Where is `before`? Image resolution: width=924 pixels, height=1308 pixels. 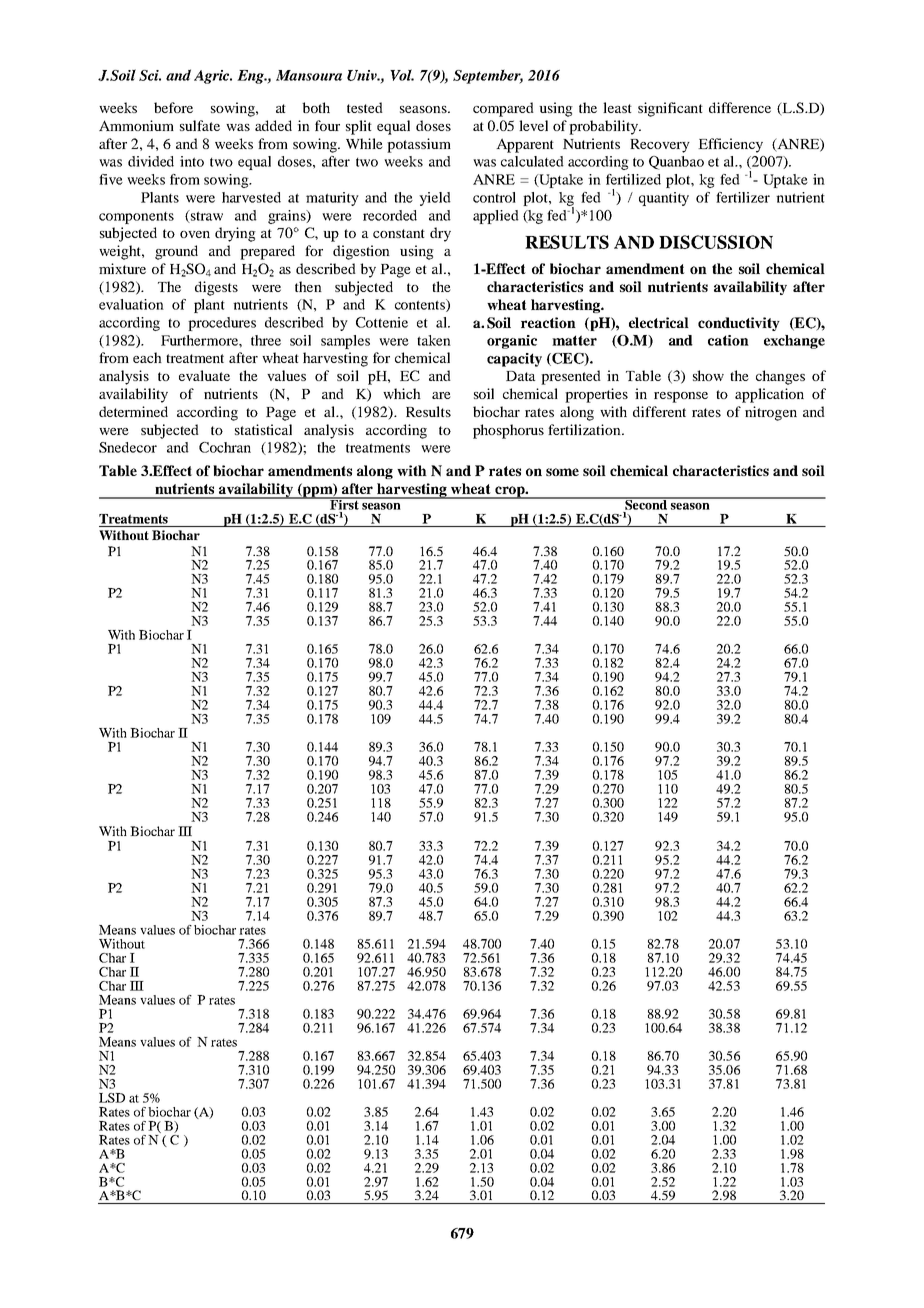
before is located at coordinates (173, 107).
